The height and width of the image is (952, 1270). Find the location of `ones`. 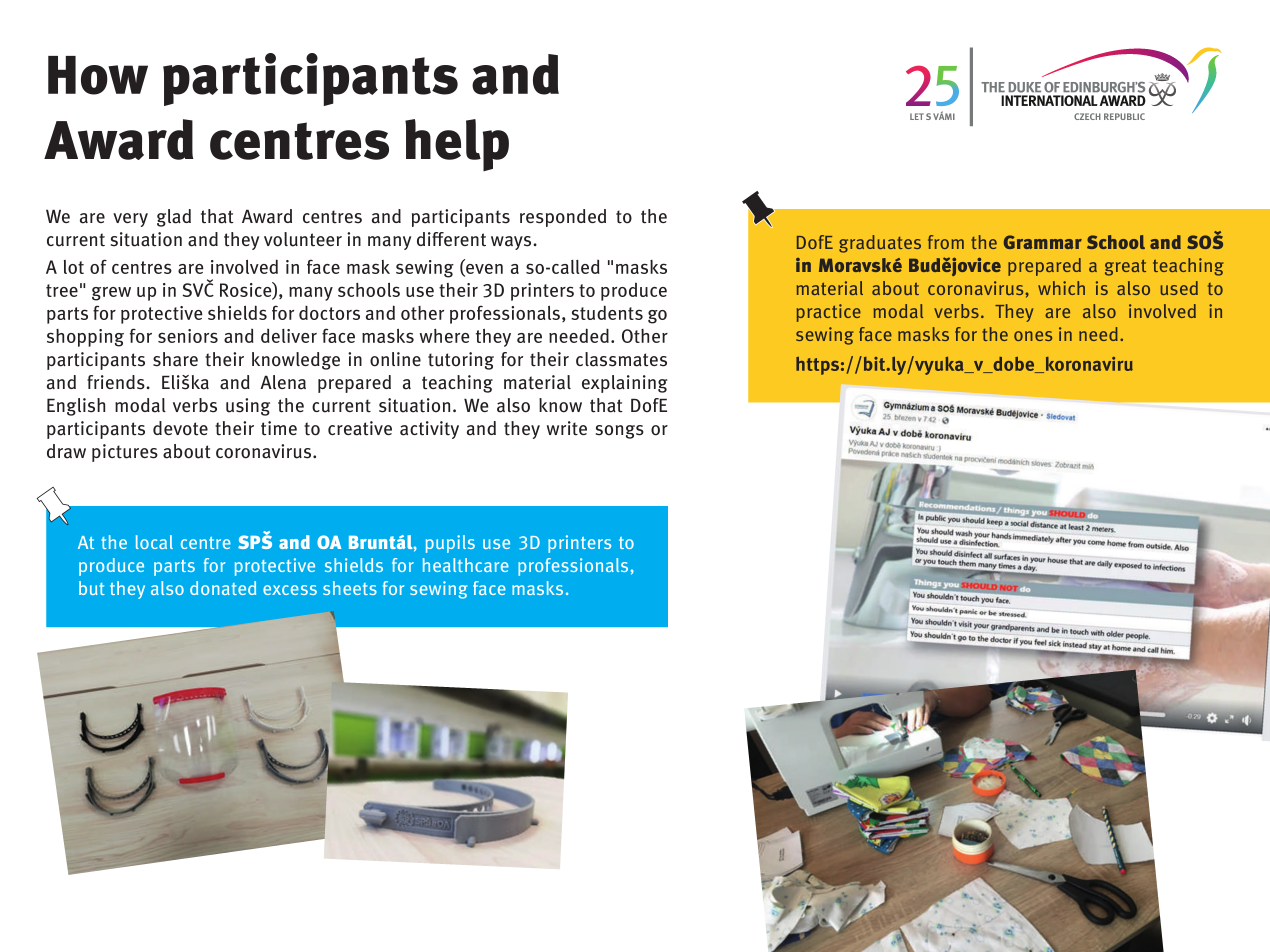

ones is located at coordinates (1033, 336).
